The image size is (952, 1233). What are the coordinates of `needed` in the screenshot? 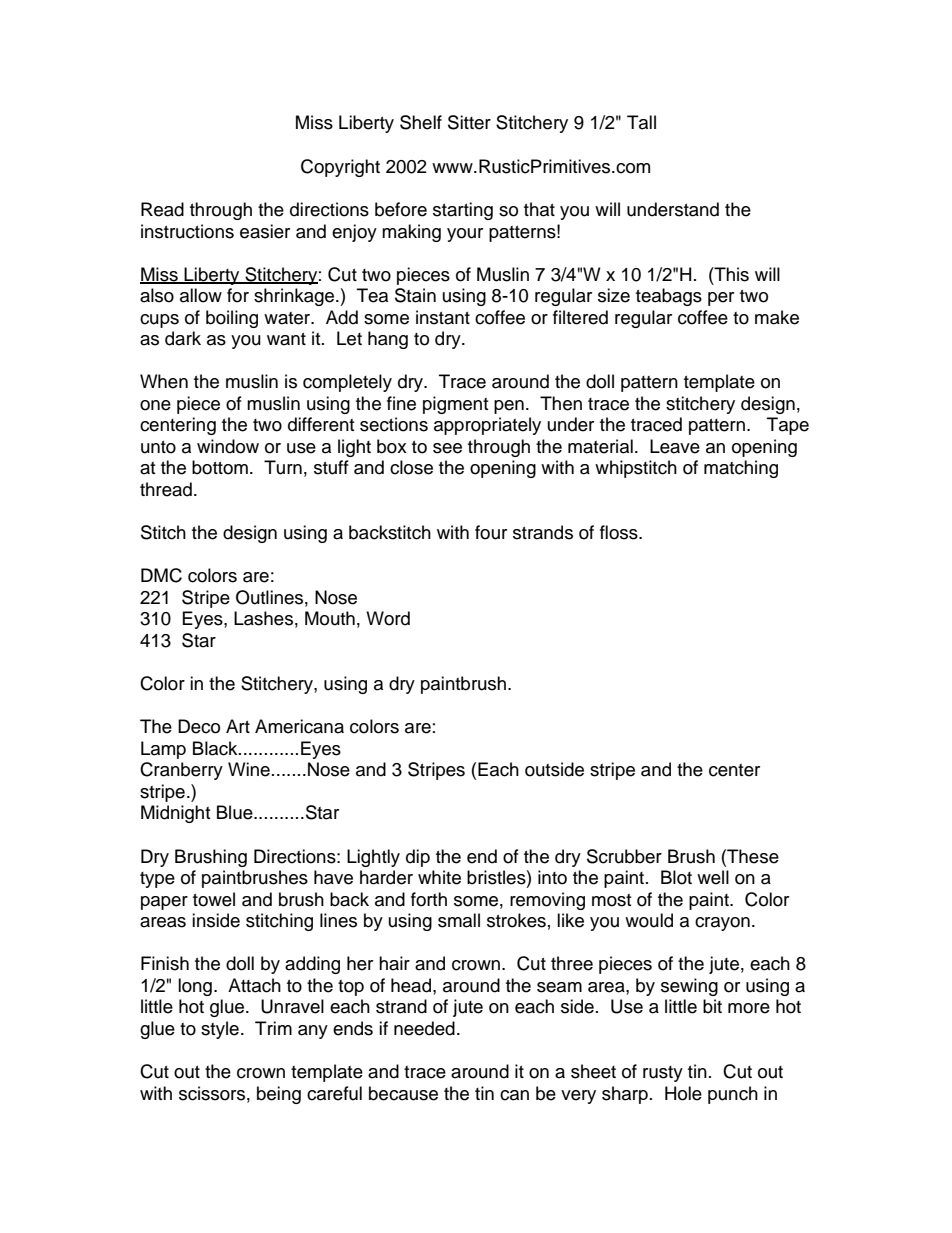 It's located at (424, 1028).
